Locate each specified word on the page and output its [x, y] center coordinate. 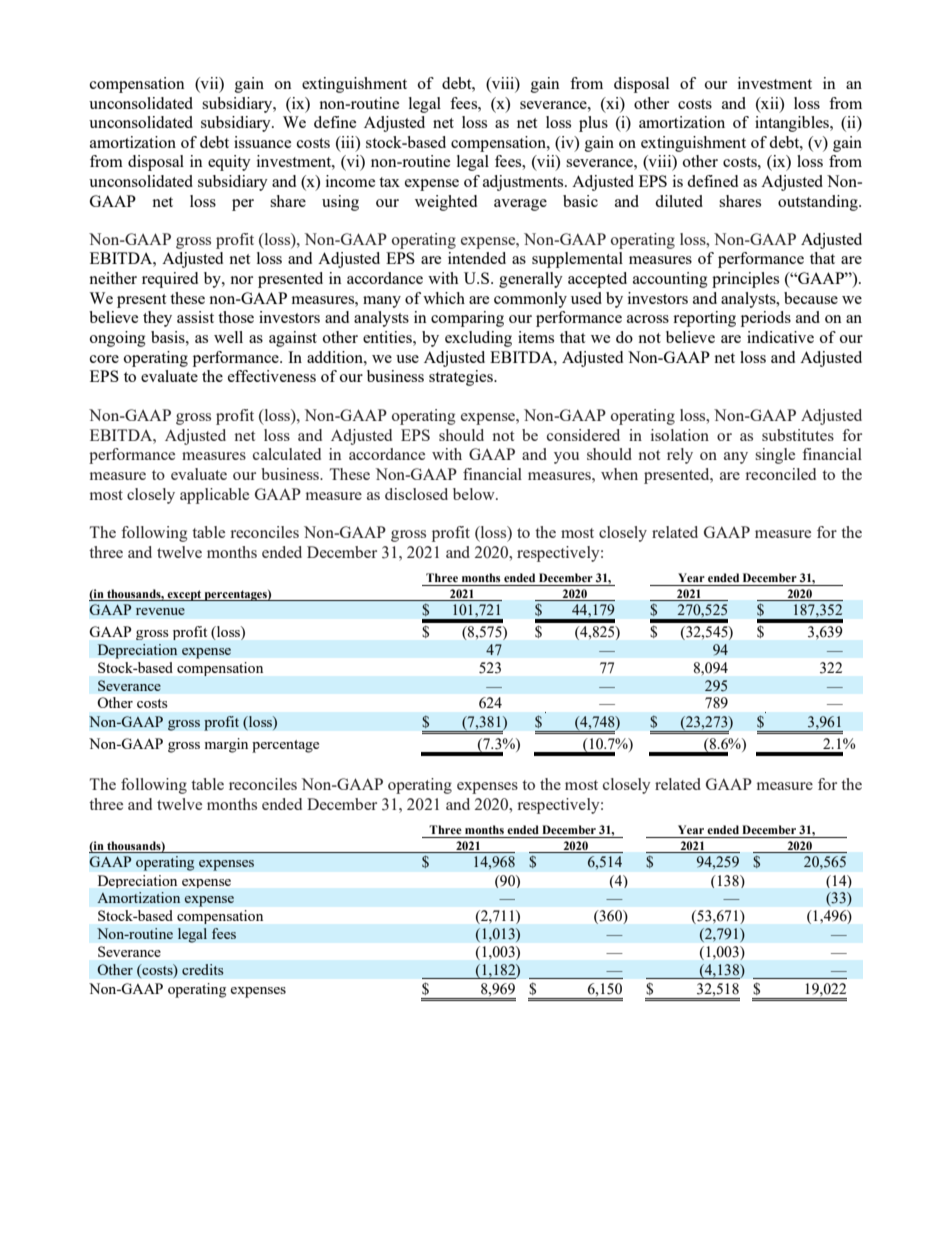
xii [770, 103]
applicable [214, 496]
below [475, 494]
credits [203, 969]
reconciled [780, 474]
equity [229, 163]
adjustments [524, 183]
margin [226, 745]
